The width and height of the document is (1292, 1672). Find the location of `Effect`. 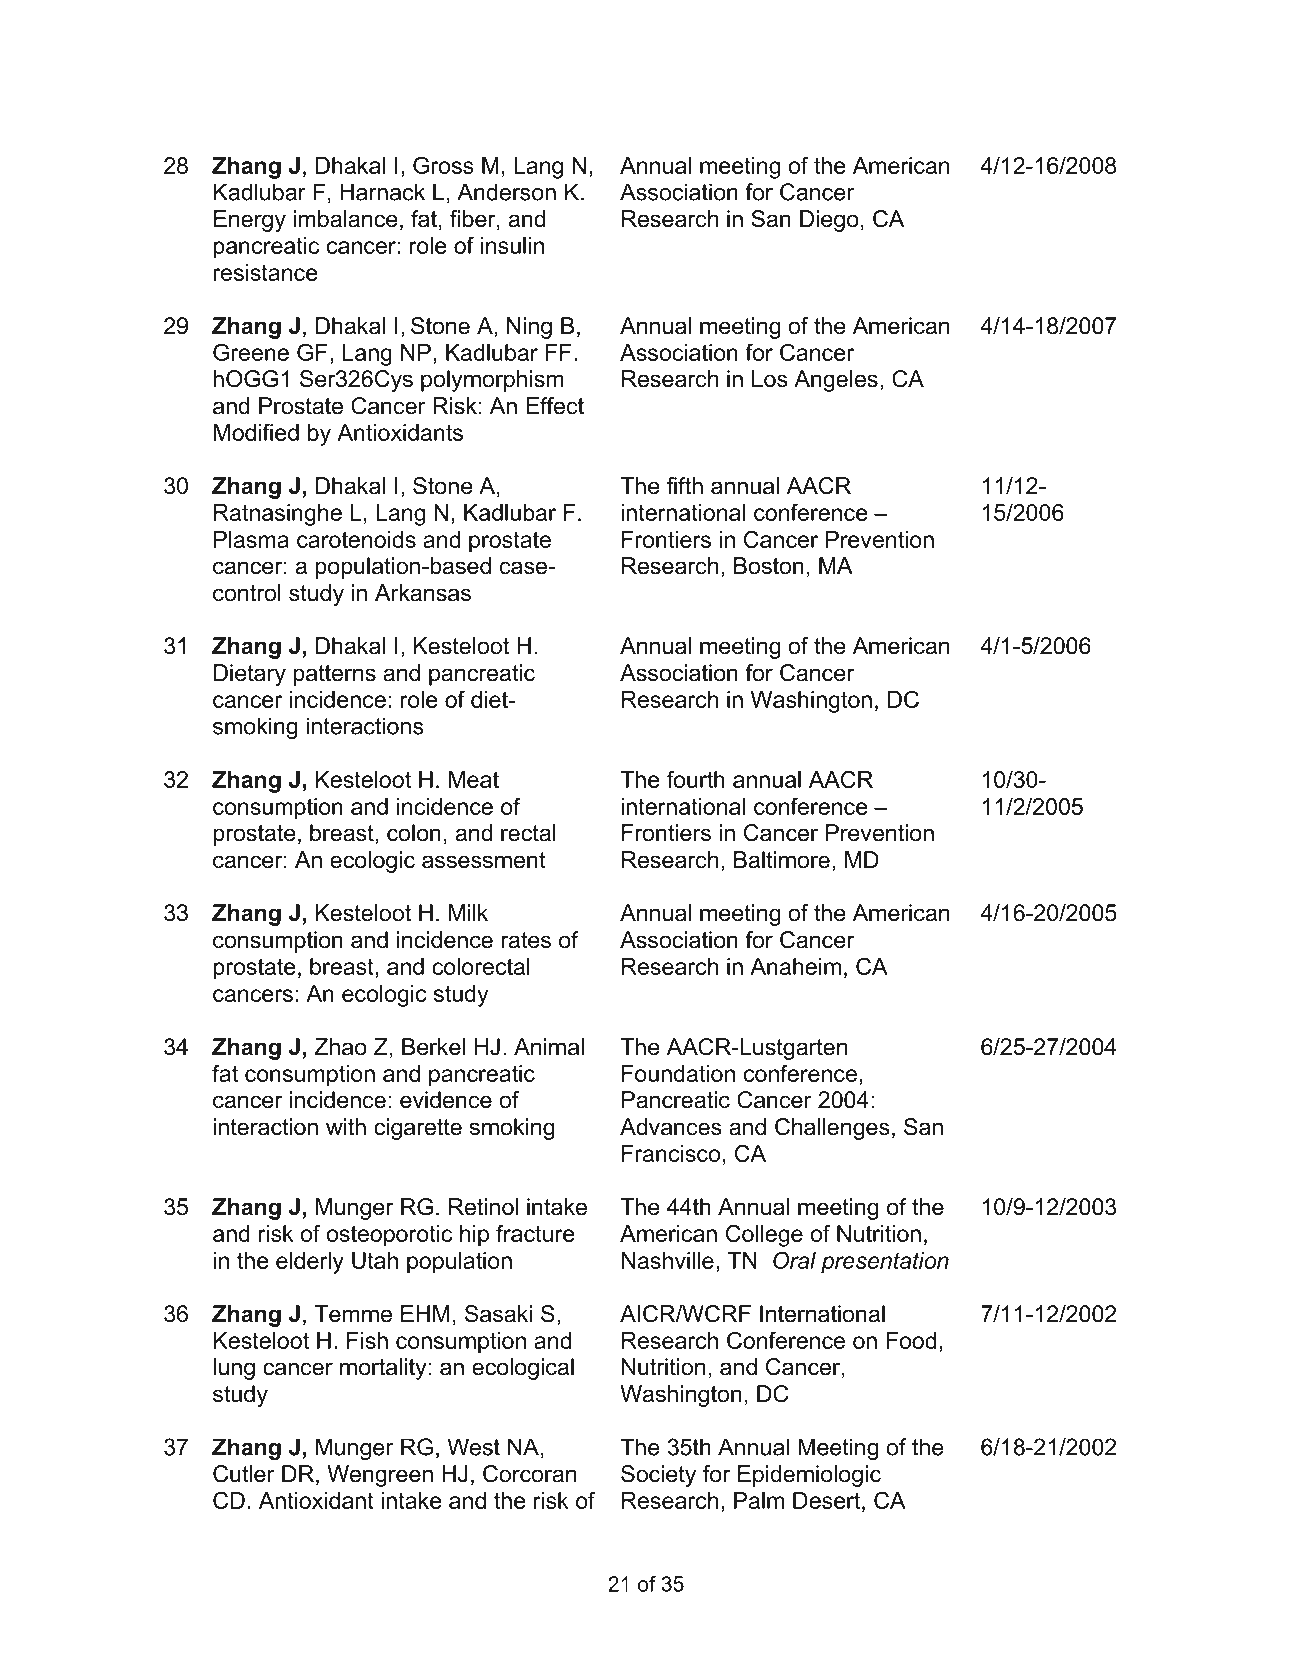

Effect is located at coordinates (555, 406).
